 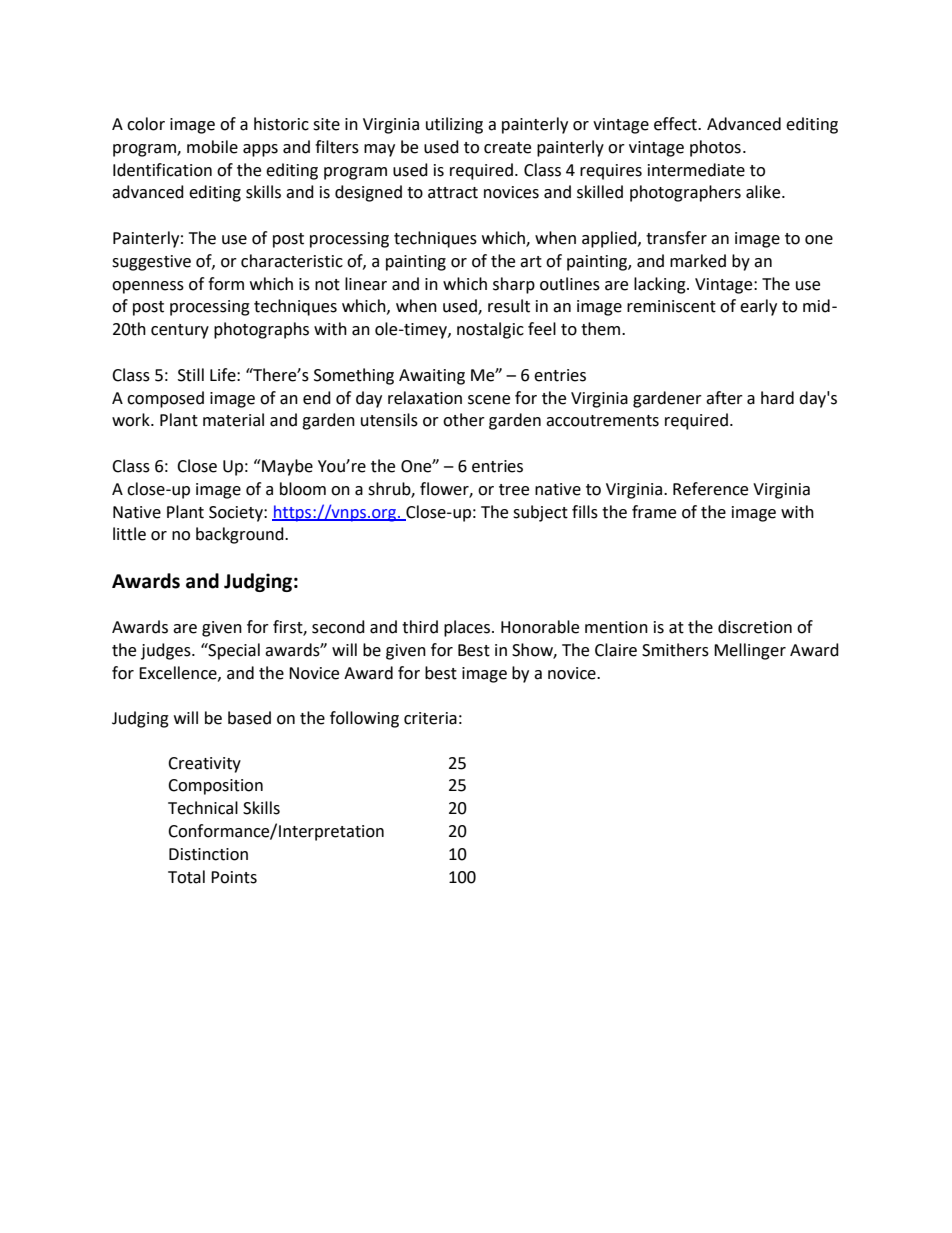 What do you see at coordinates (237, 514) in the document?
I see `Society` at bounding box center [237, 514].
